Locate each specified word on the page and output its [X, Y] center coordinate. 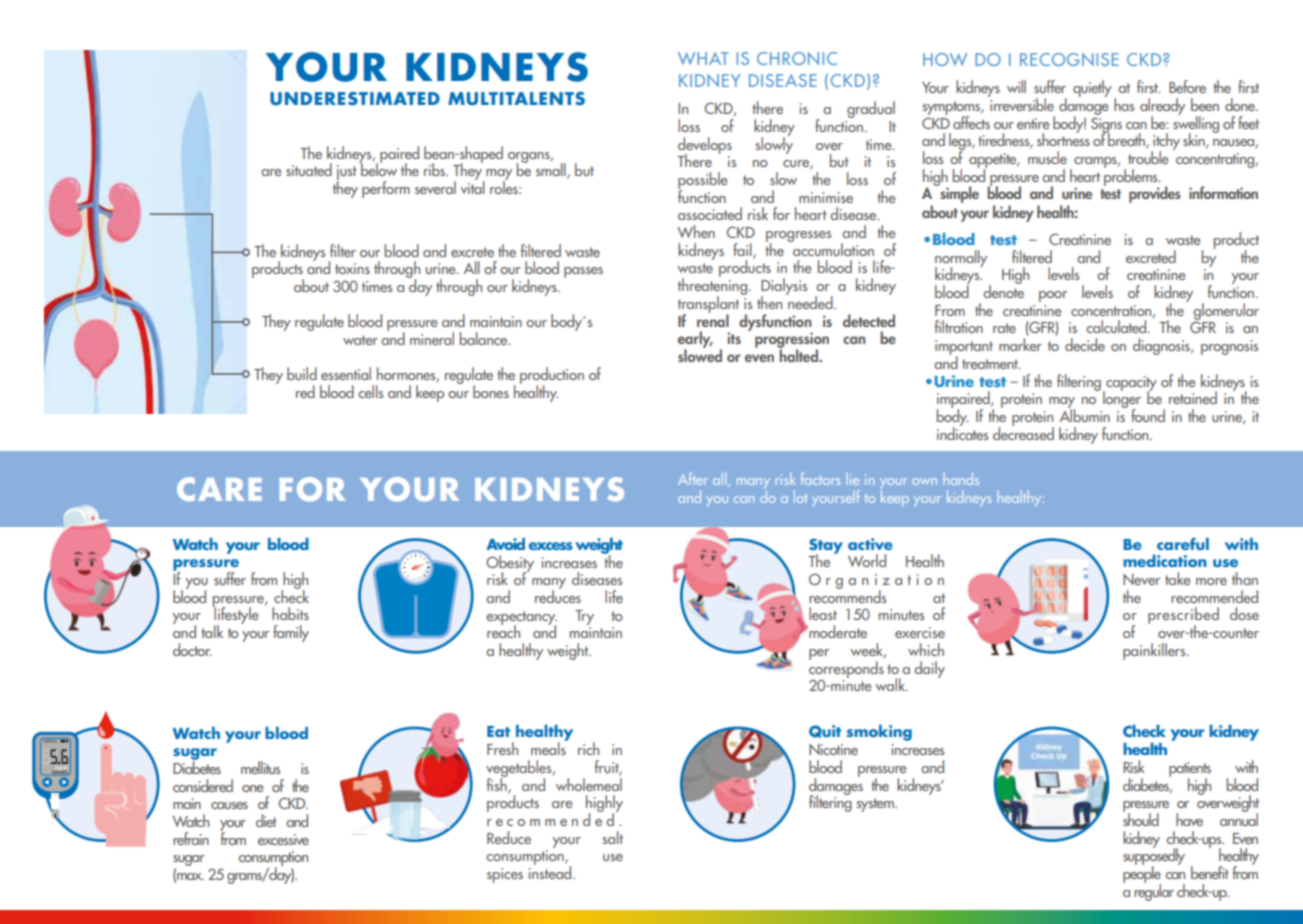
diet [266, 820]
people [1142, 874]
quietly [1092, 88]
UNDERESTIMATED [355, 99]
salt [613, 837]
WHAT [703, 58]
